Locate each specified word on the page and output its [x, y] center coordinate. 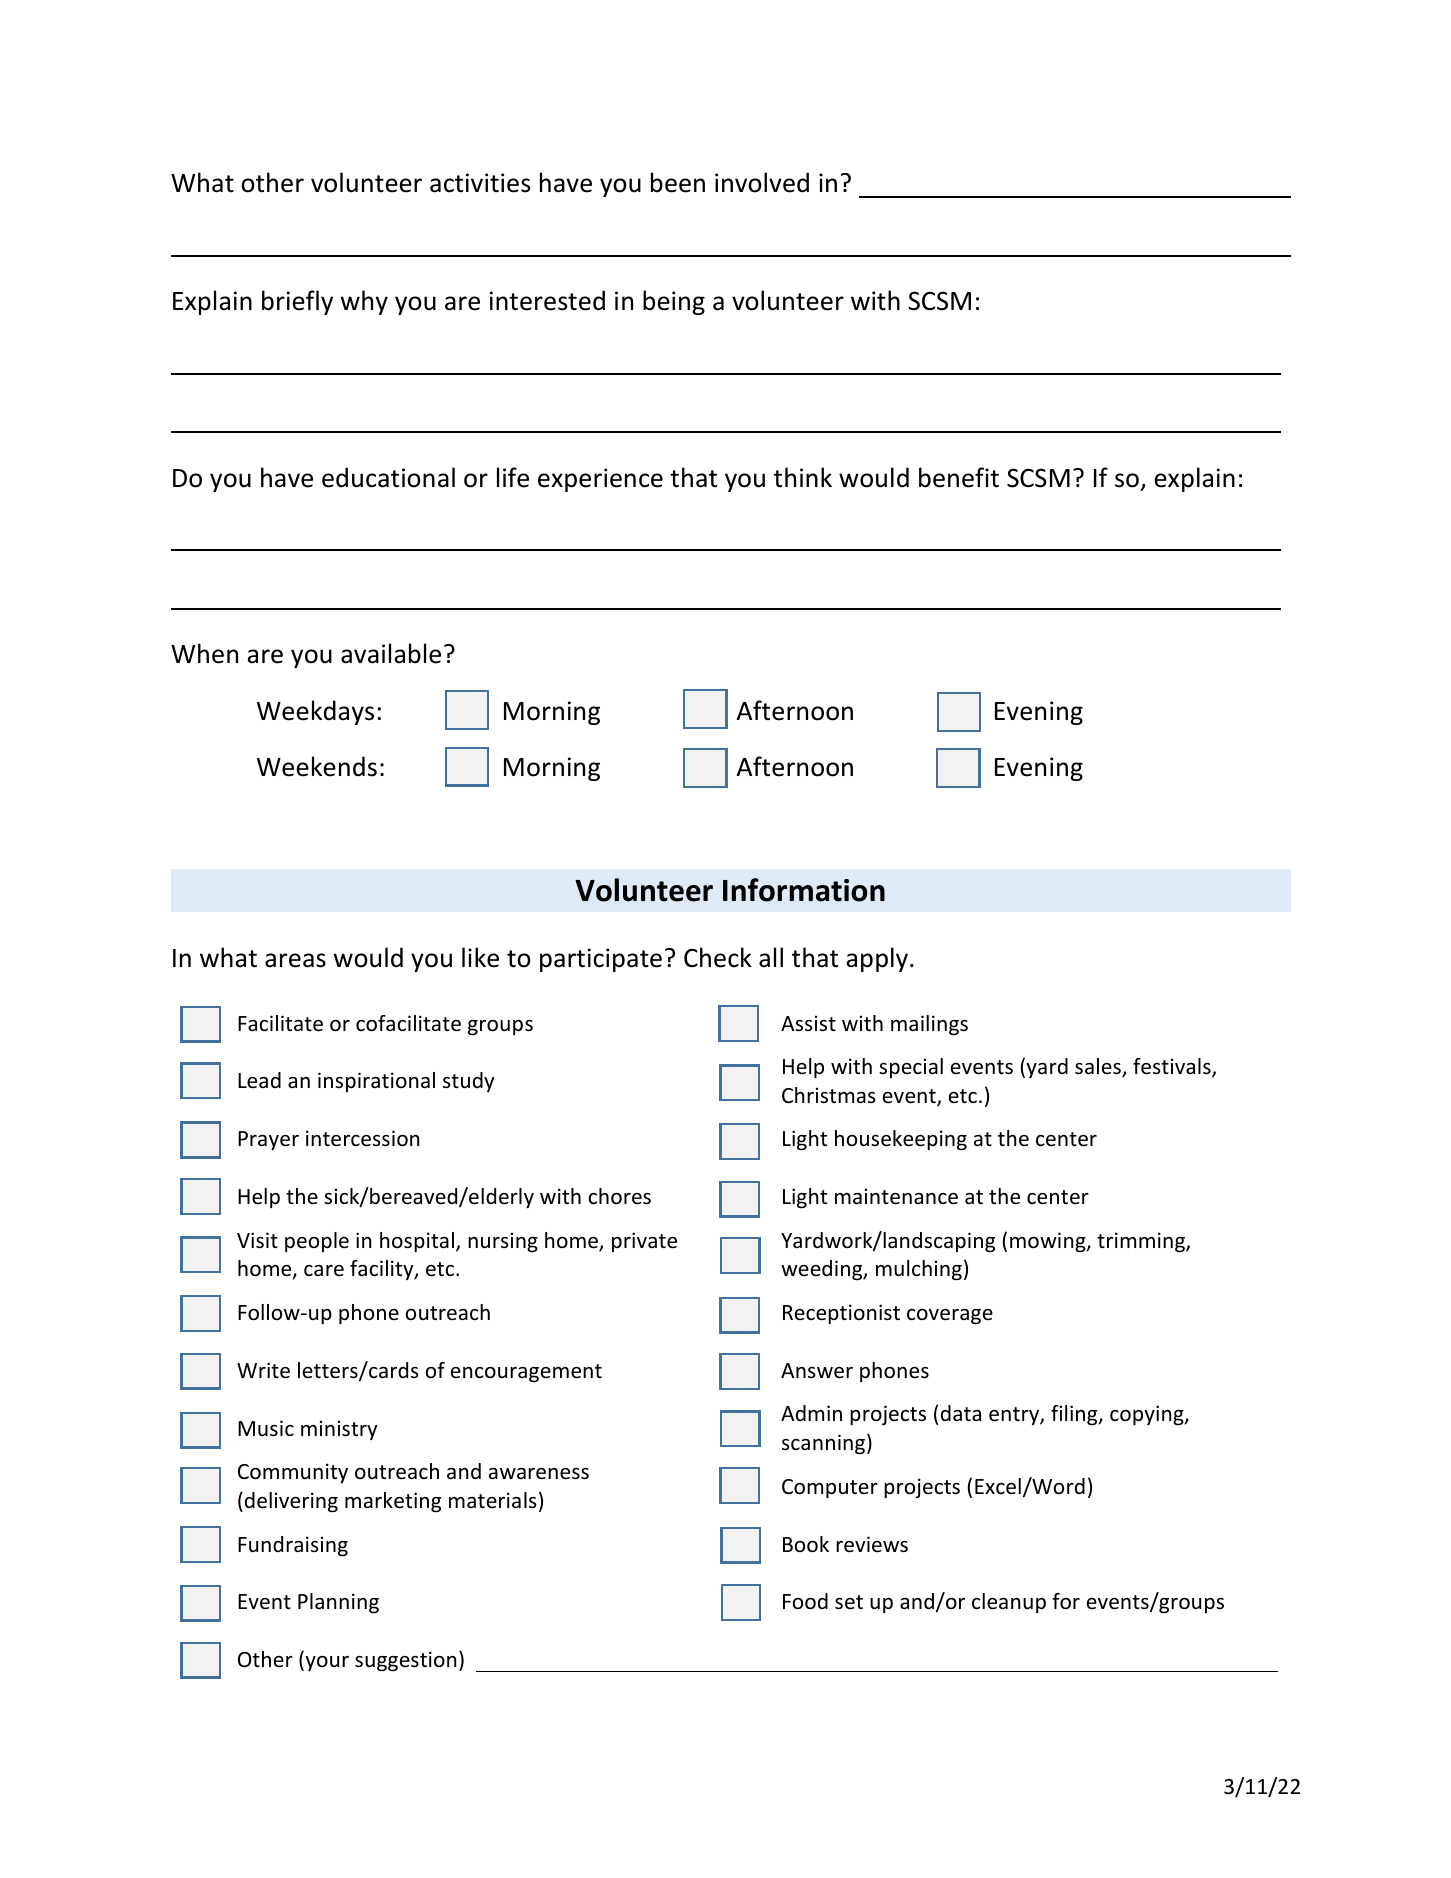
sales [1099, 1067]
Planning [338, 1603]
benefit [959, 477]
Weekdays [315, 712]
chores [620, 1196]
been [678, 182]
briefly [297, 302]
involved [762, 182]
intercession [363, 1138]
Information [804, 890]
